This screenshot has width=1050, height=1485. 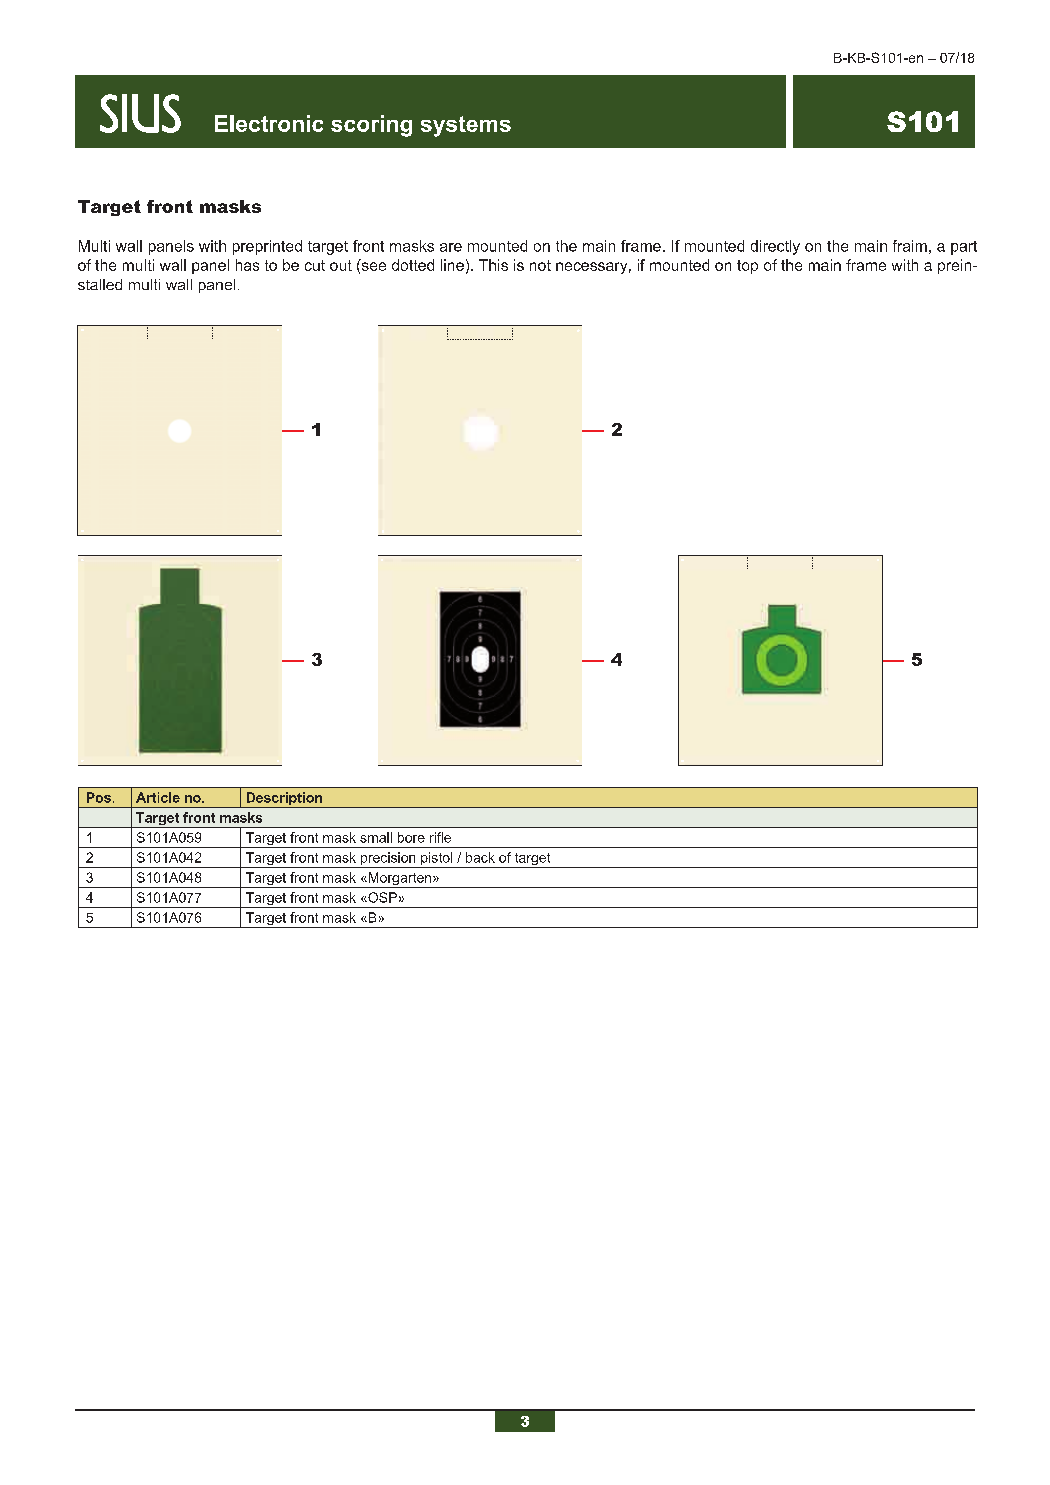 What do you see at coordinates (747, 267) in the screenshot?
I see `top` at bounding box center [747, 267].
